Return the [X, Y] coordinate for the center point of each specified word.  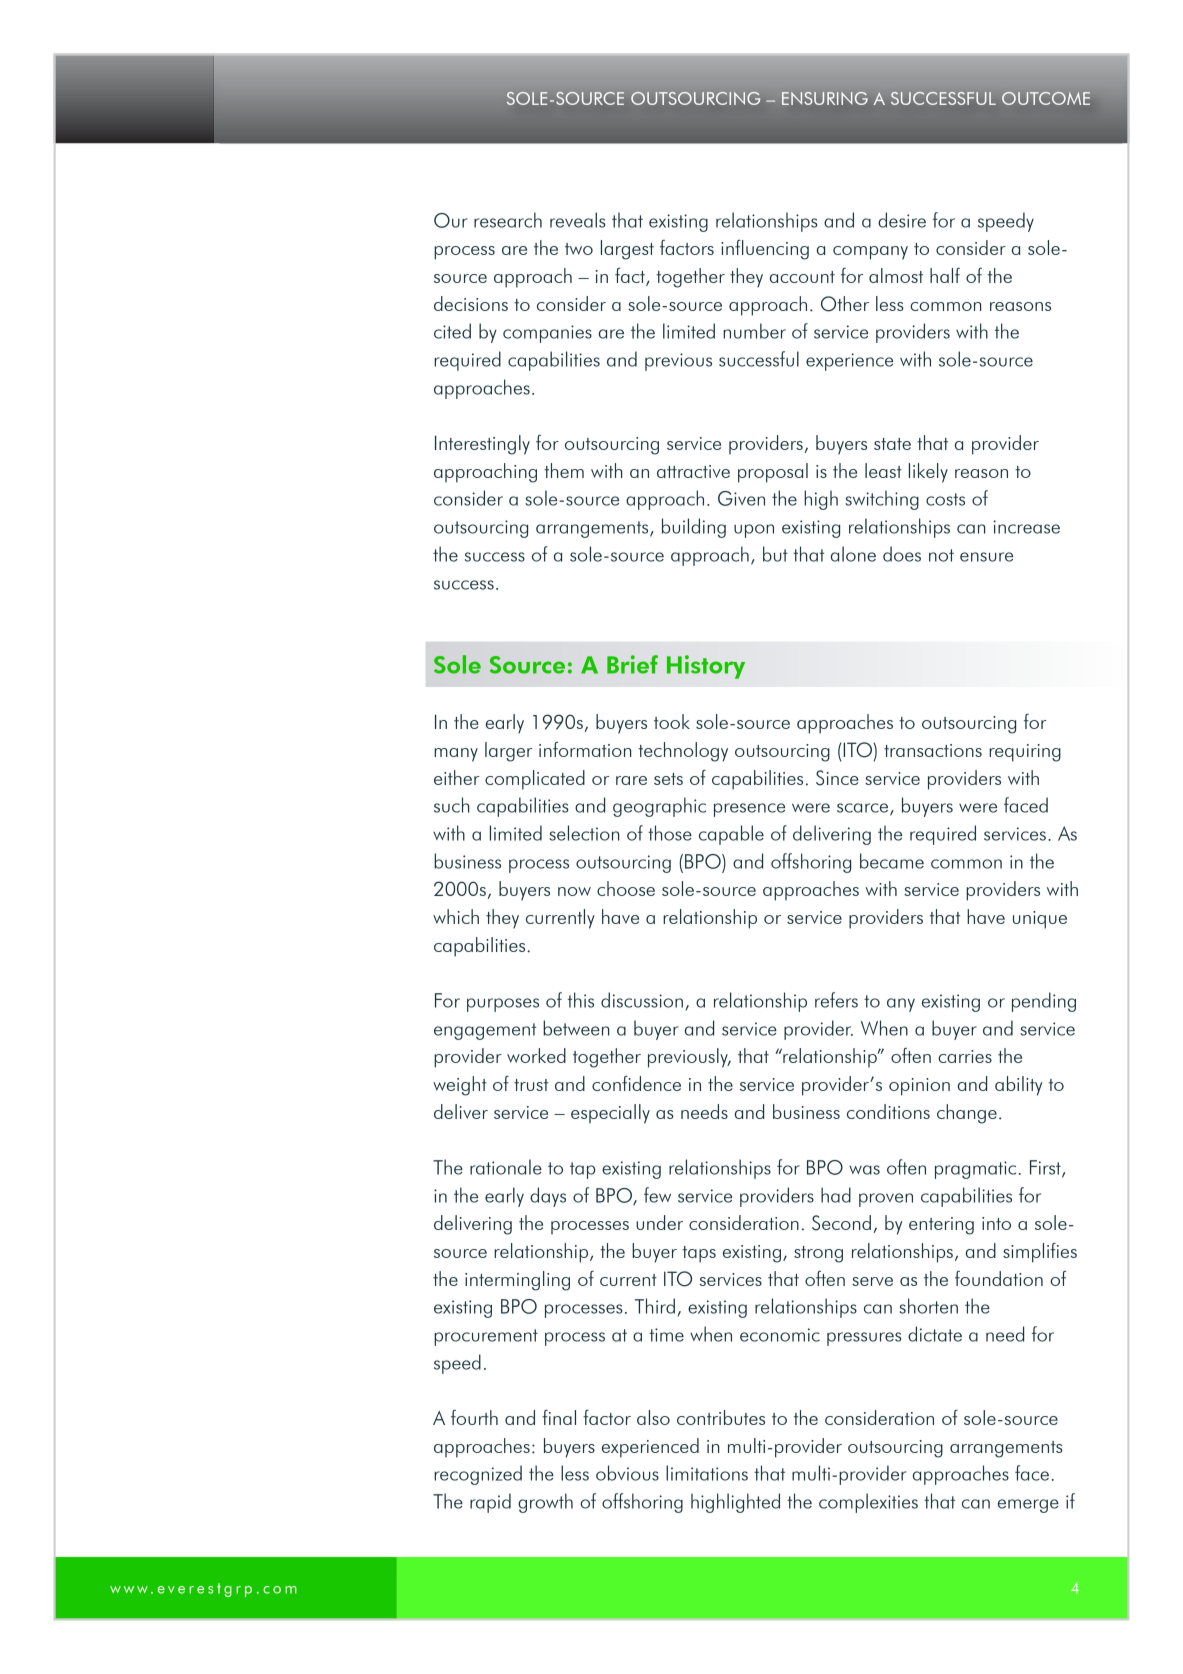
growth [545, 1503]
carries [965, 1056]
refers [836, 1000]
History [706, 667]
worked [536, 1055]
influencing [765, 250]
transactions [933, 750]
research [508, 220]
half [945, 275]
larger [509, 752]
